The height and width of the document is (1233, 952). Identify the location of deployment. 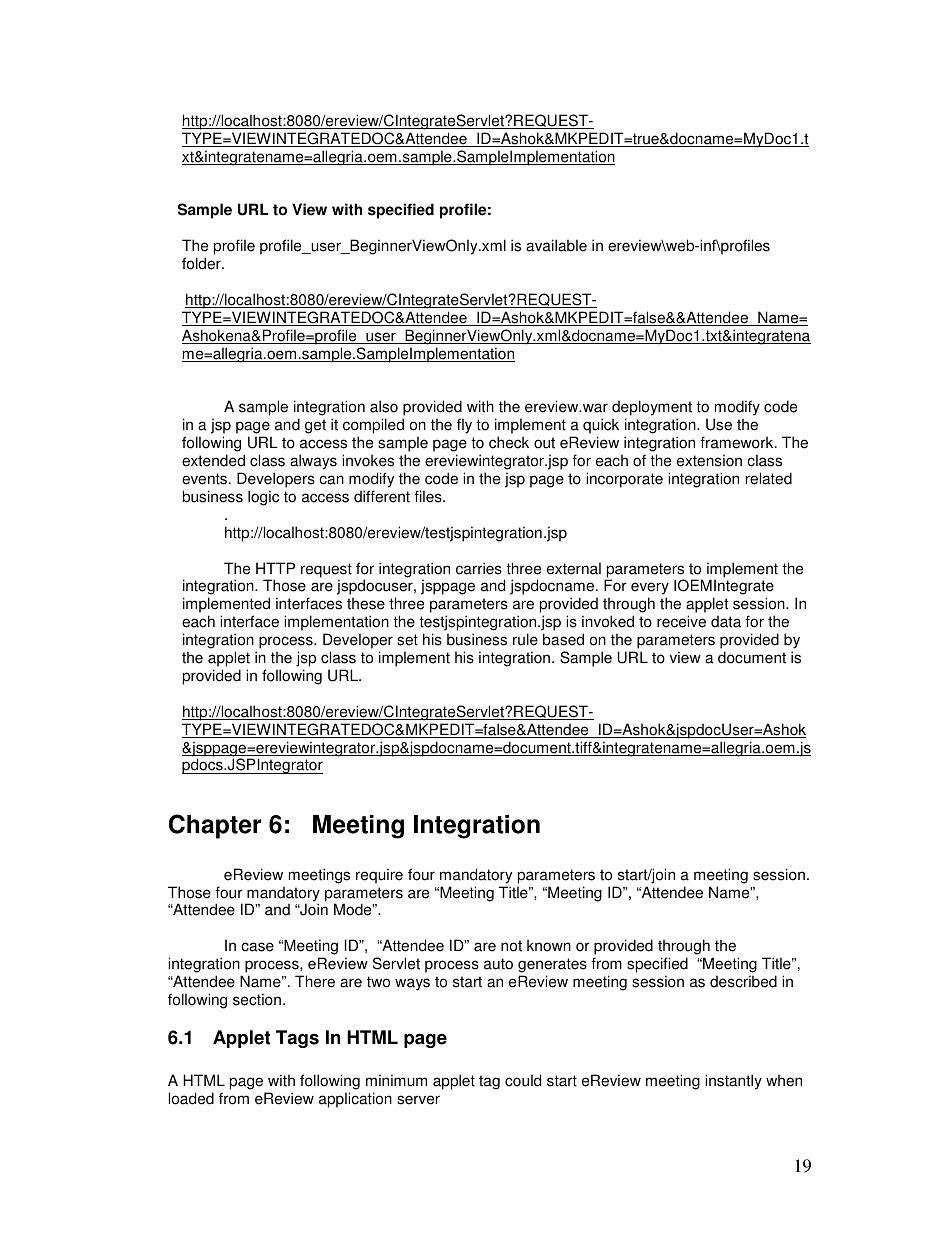
(652, 409).
